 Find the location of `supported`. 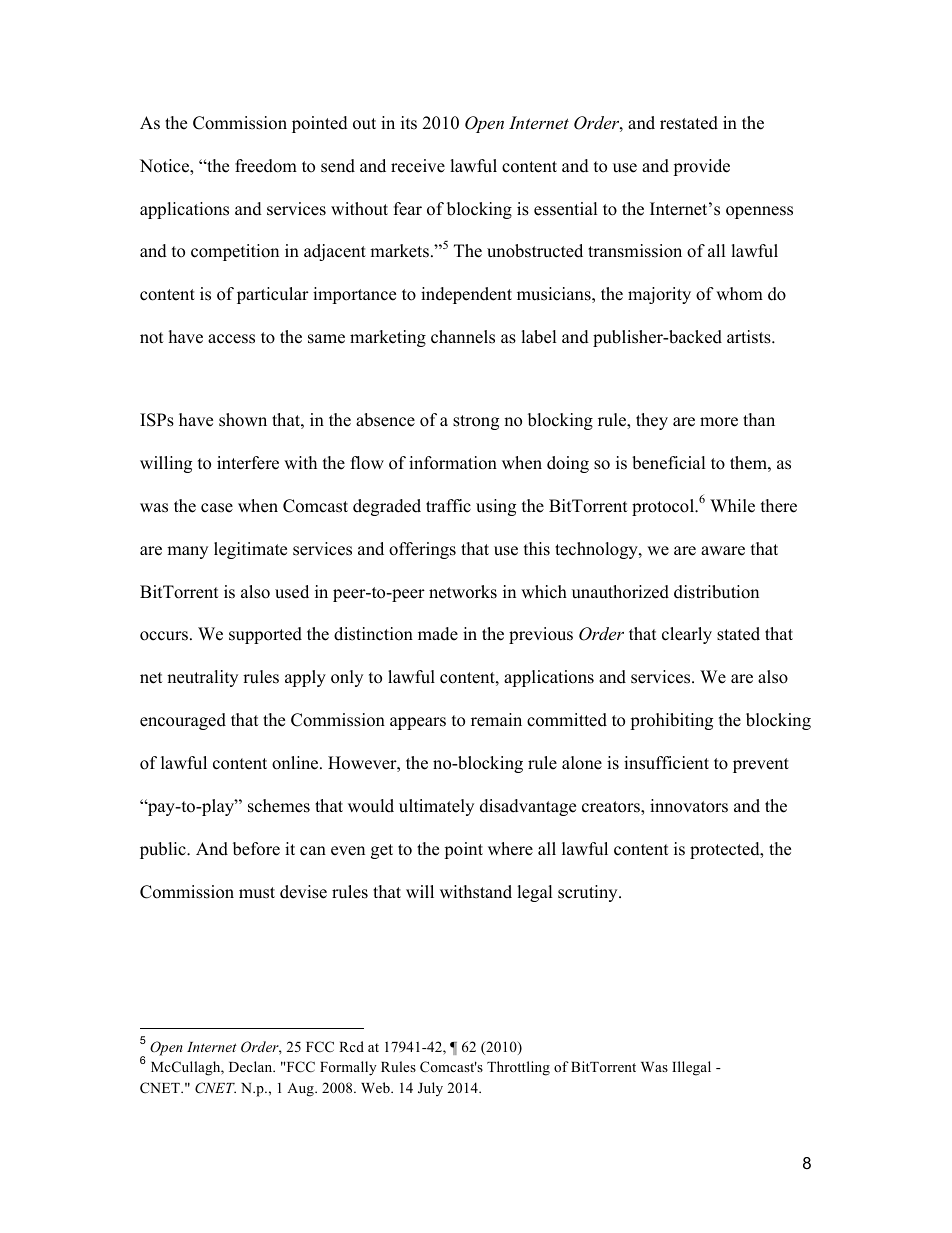

supported is located at coordinates (265, 635).
